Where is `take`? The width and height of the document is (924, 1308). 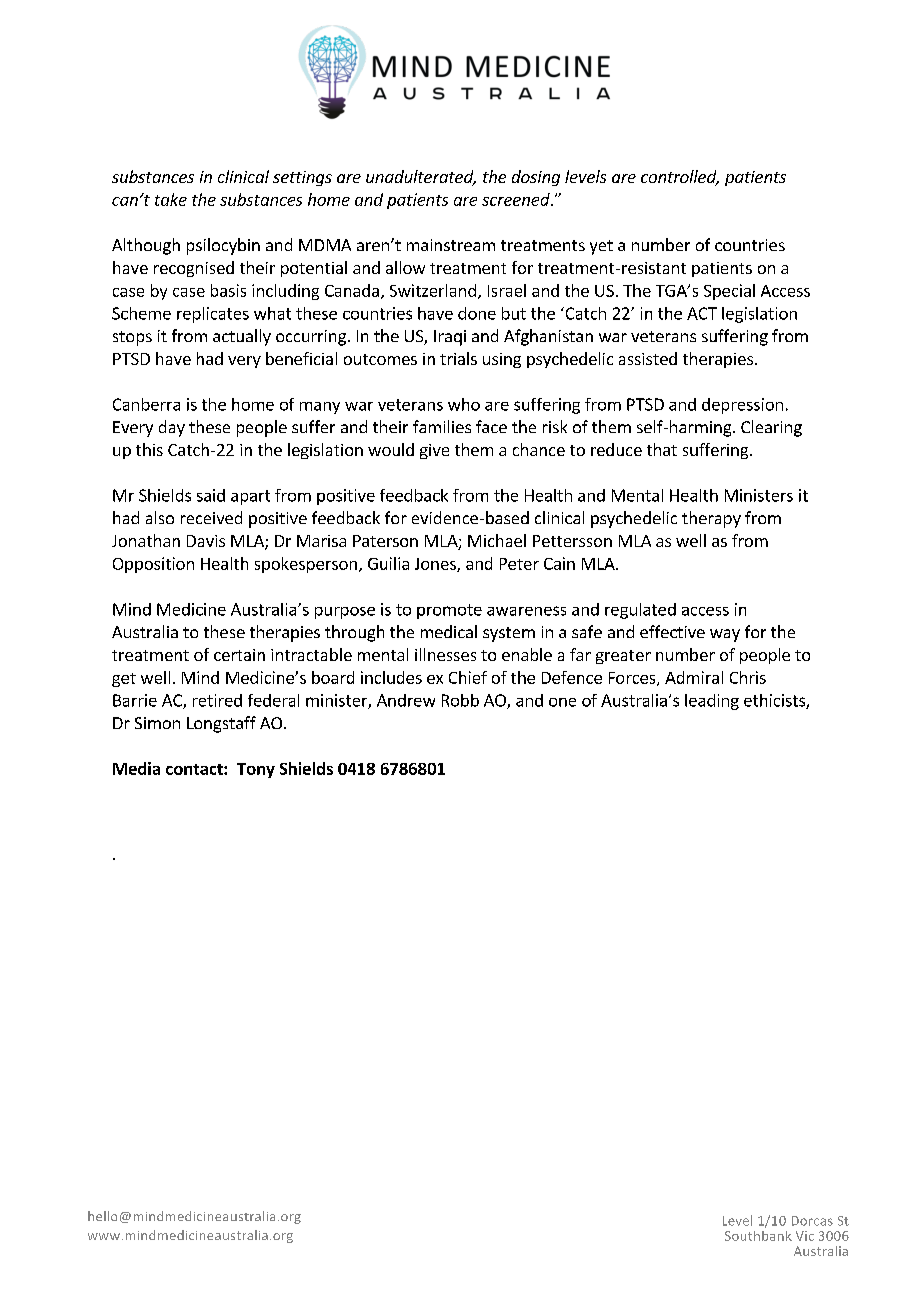 take is located at coordinates (171, 199).
